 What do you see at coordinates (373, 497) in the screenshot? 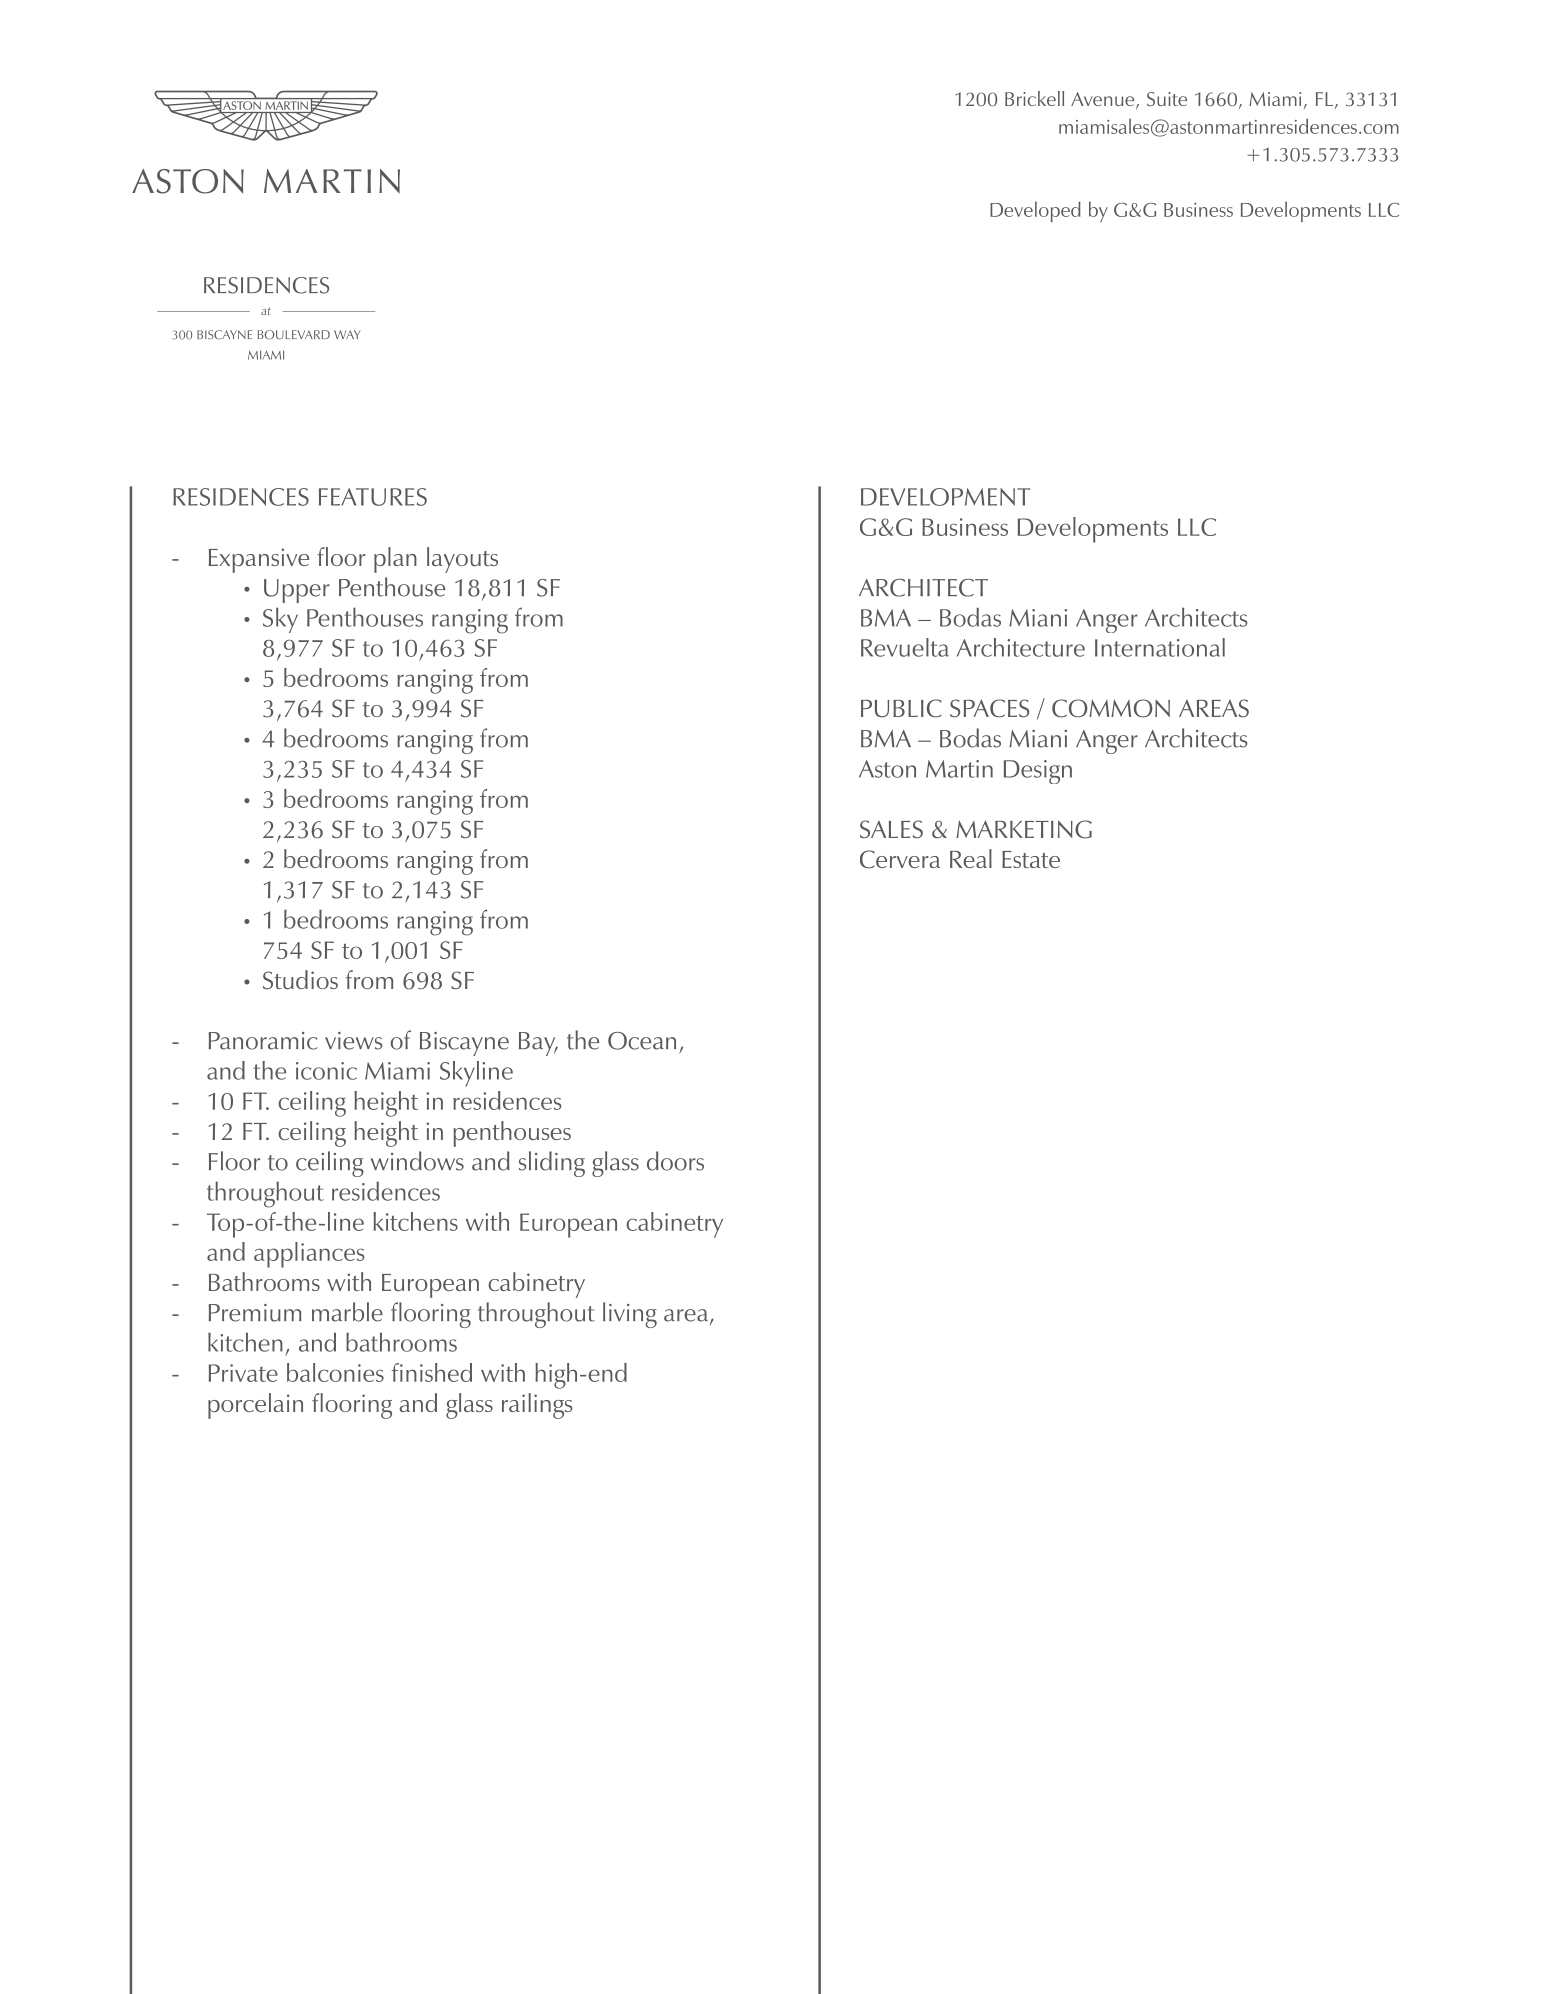
I see `FEATURES` at bounding box center [373, 497].
